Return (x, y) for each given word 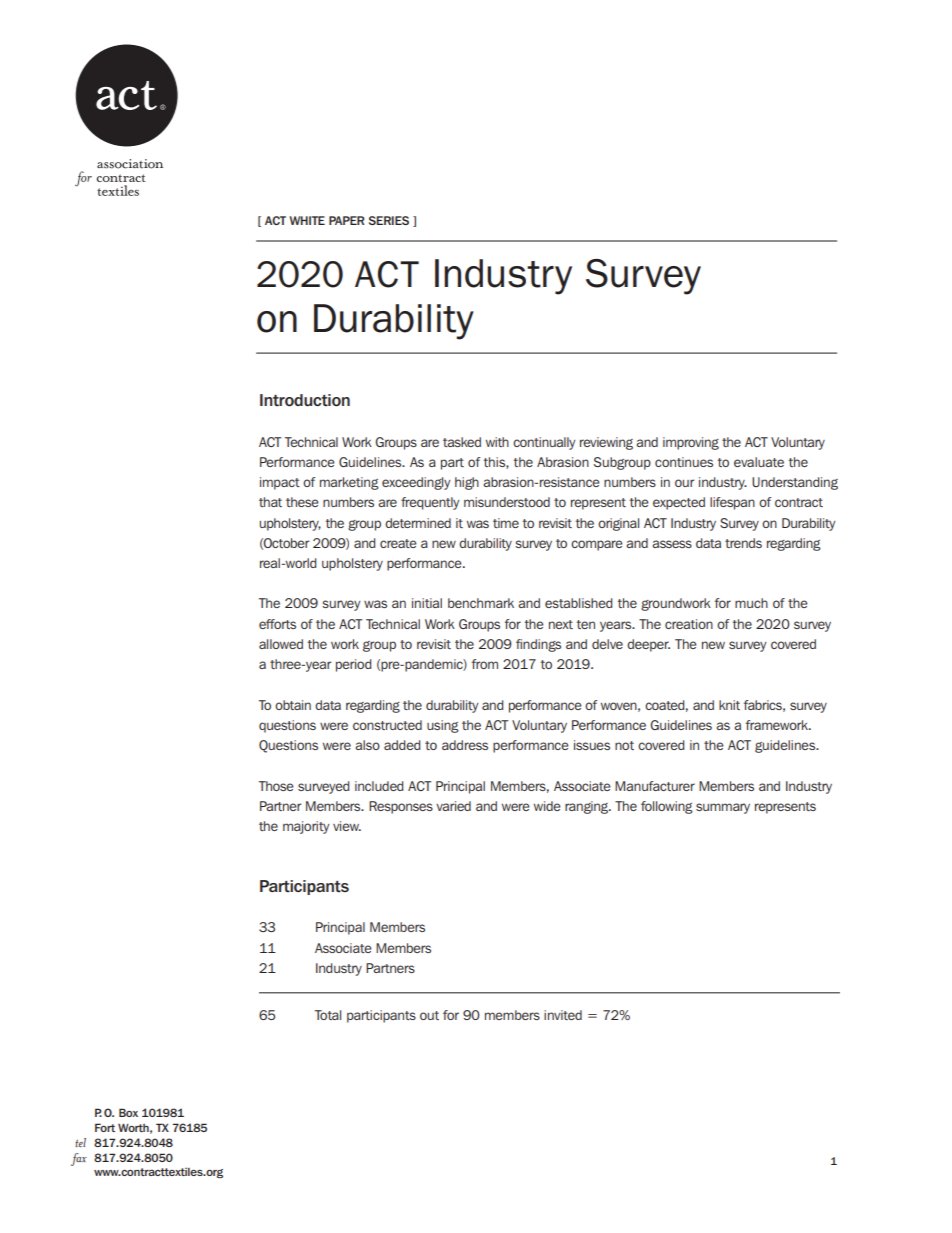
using (443, 726)
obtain (293, 705)
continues (684, 462)
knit (729, 705)
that (270, 502)
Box (128, 1112)
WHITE (307, 220)
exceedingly (416, 483)
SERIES (389, 220)
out (429, 1015)
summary (723, 808)
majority (306, 827)
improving (691, 443)
